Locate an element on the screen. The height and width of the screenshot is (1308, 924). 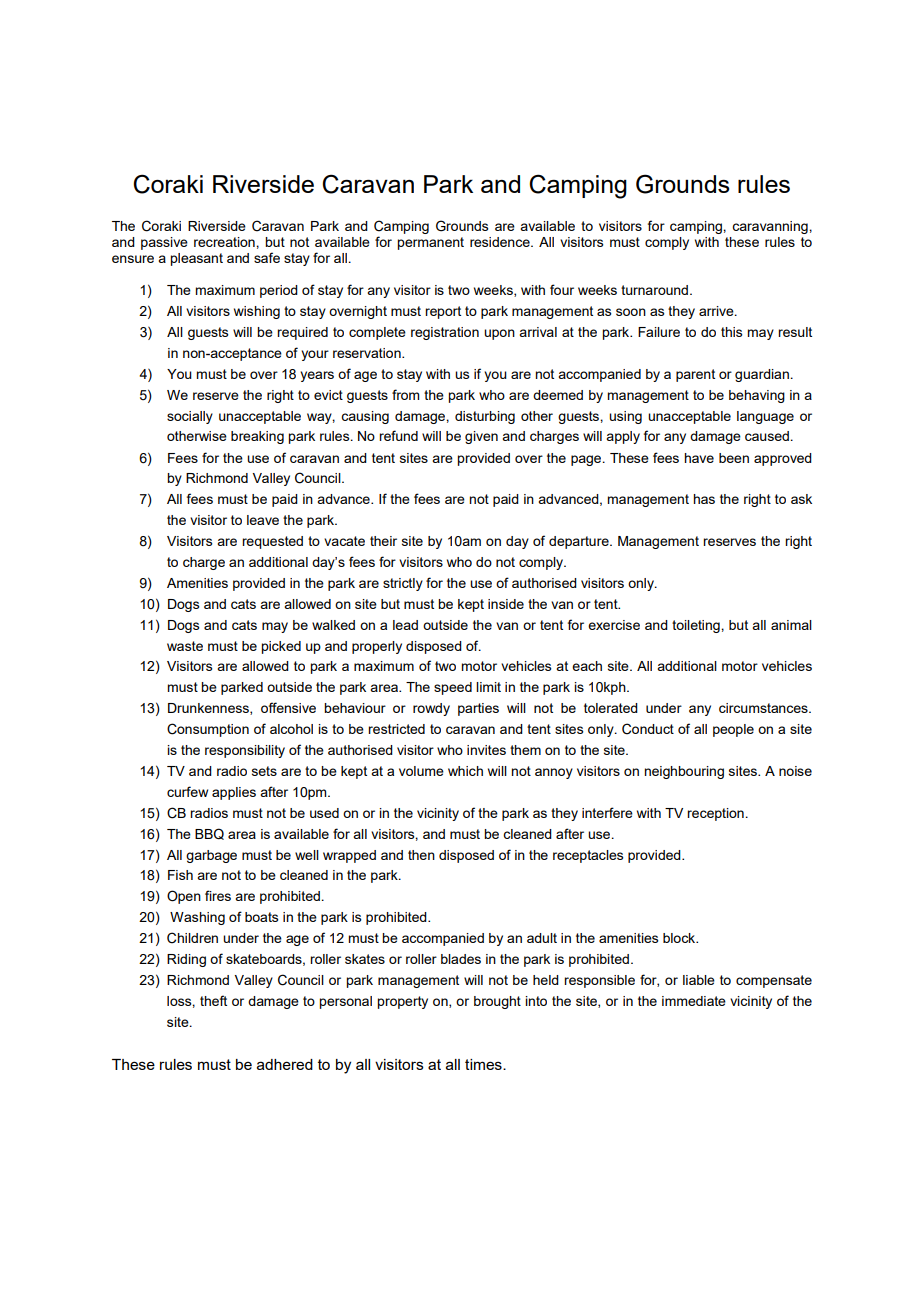
pleasant is located at coordinates (196, 259).
